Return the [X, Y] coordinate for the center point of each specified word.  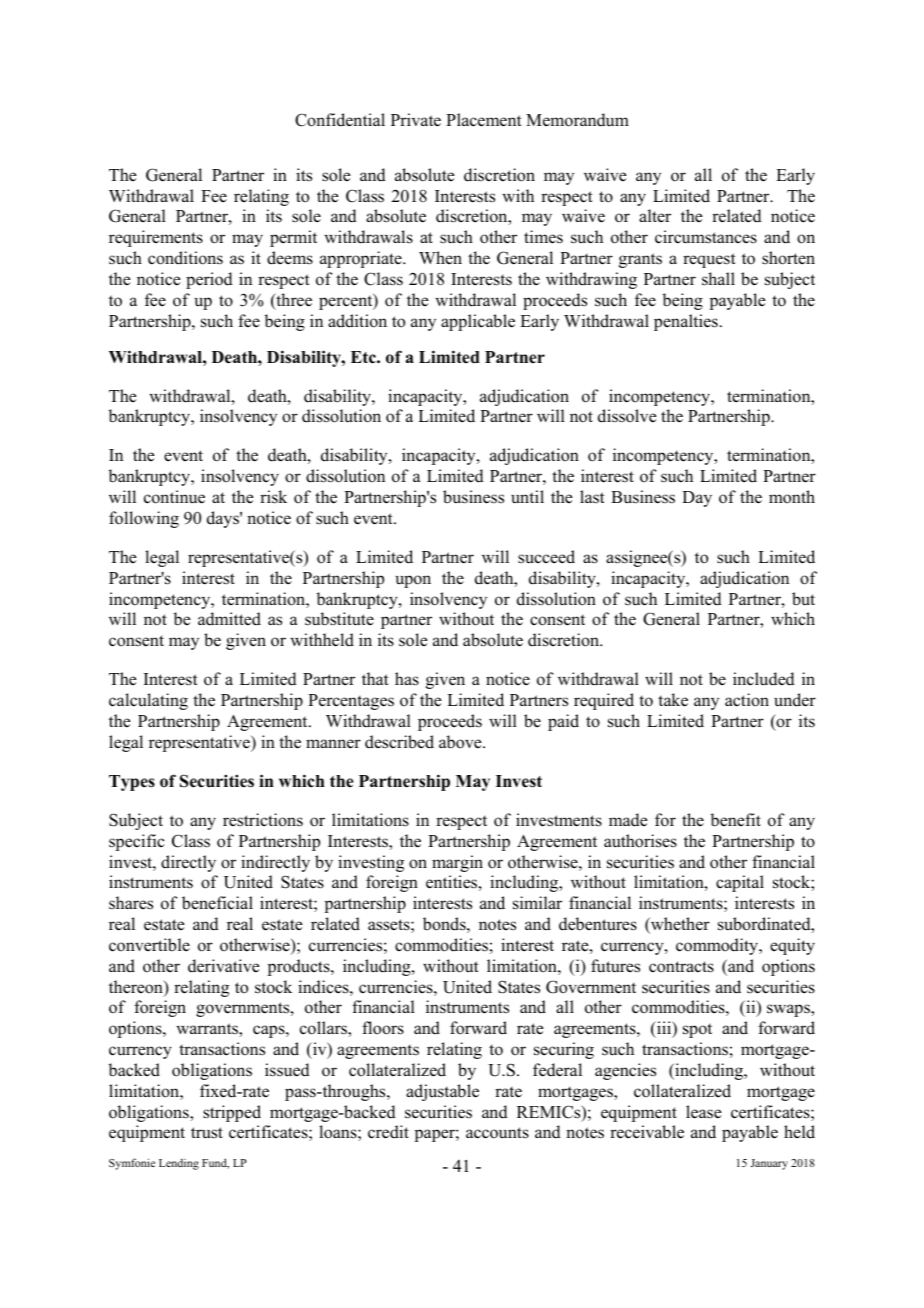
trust [207, 1133]
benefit [735, 820]
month [792, 497]
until [527, 497]
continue [174, 497]
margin [457, 863]
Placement [484, 120]
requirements [156, 238]
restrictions [263, 820]
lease [704, 1112]
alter [655, 215]
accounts [497, 1133]
